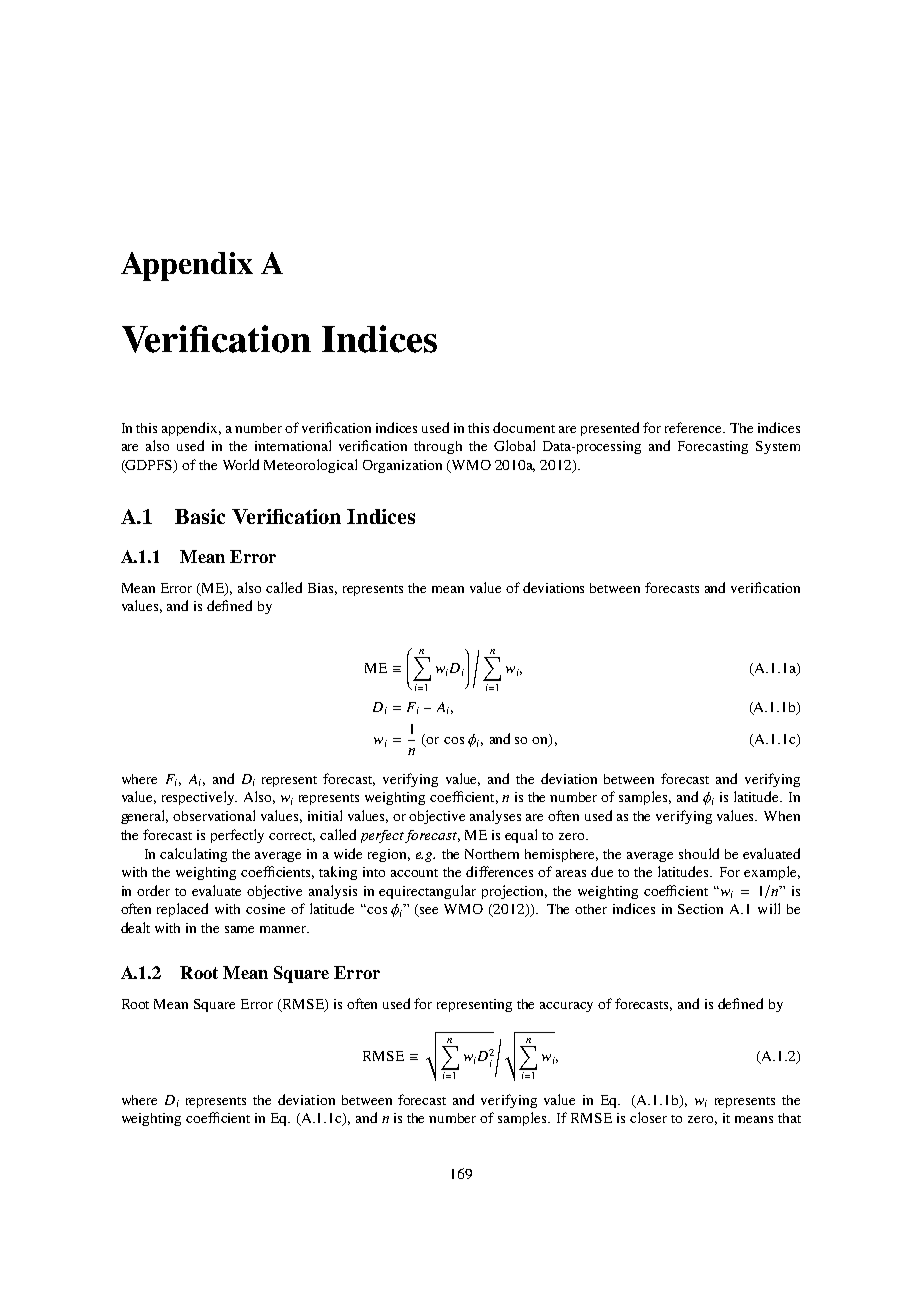 The image size is (924, 1308). What do you see at coordinates (241, 464) in the screenshot?
I see `World` at bounding box center [241, 464].
